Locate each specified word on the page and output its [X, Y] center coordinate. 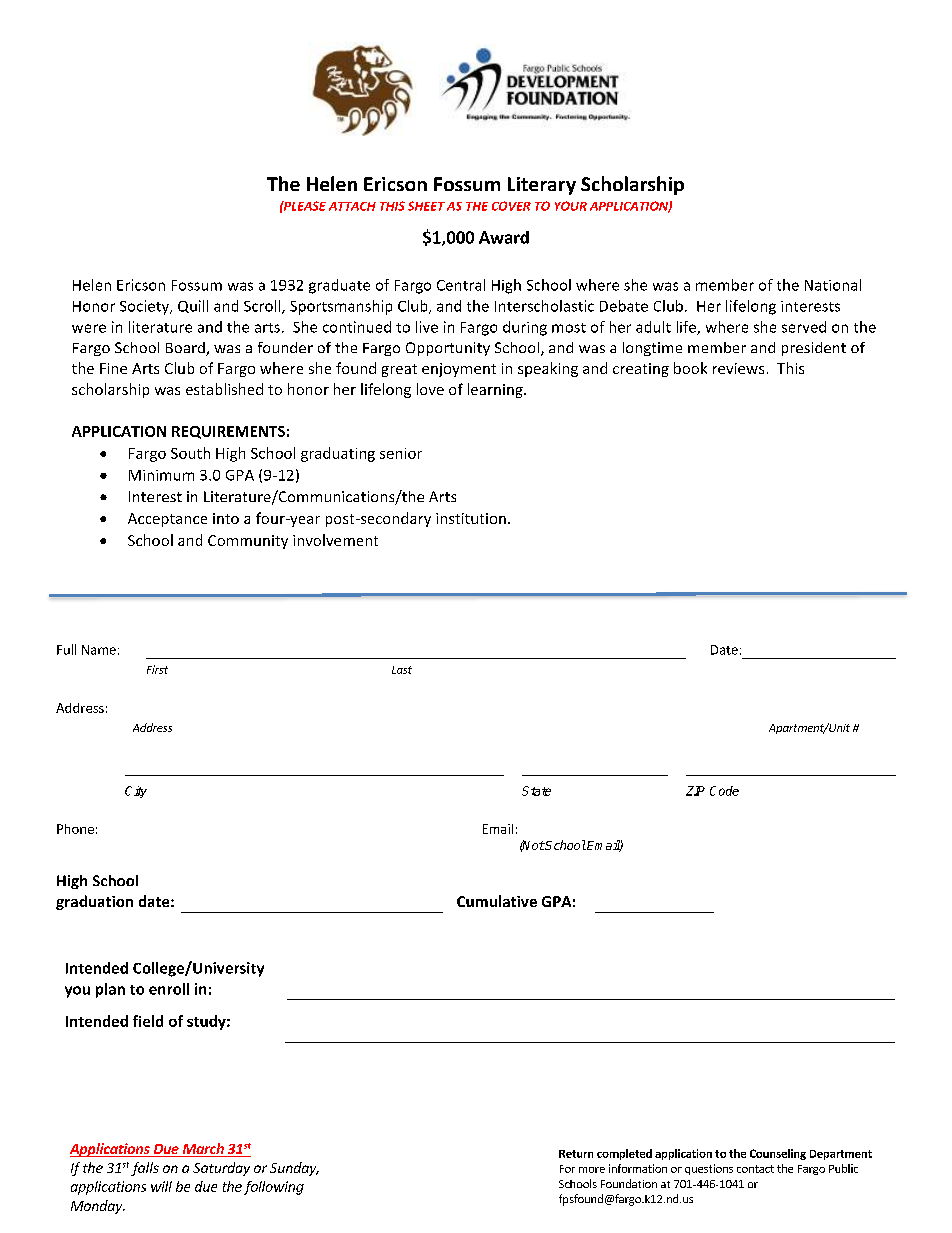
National [833, 285]
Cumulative [497, 901]
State [536, 791]
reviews [738, 368]
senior [401, 453]
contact [755, 1169]
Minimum [161, 475]
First [157, 669]
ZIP [695, 791]
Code [724, 791]
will [161, 1186]
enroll [169, 989]
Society [145, 307]
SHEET [426, 206]
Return [576, 1154]
